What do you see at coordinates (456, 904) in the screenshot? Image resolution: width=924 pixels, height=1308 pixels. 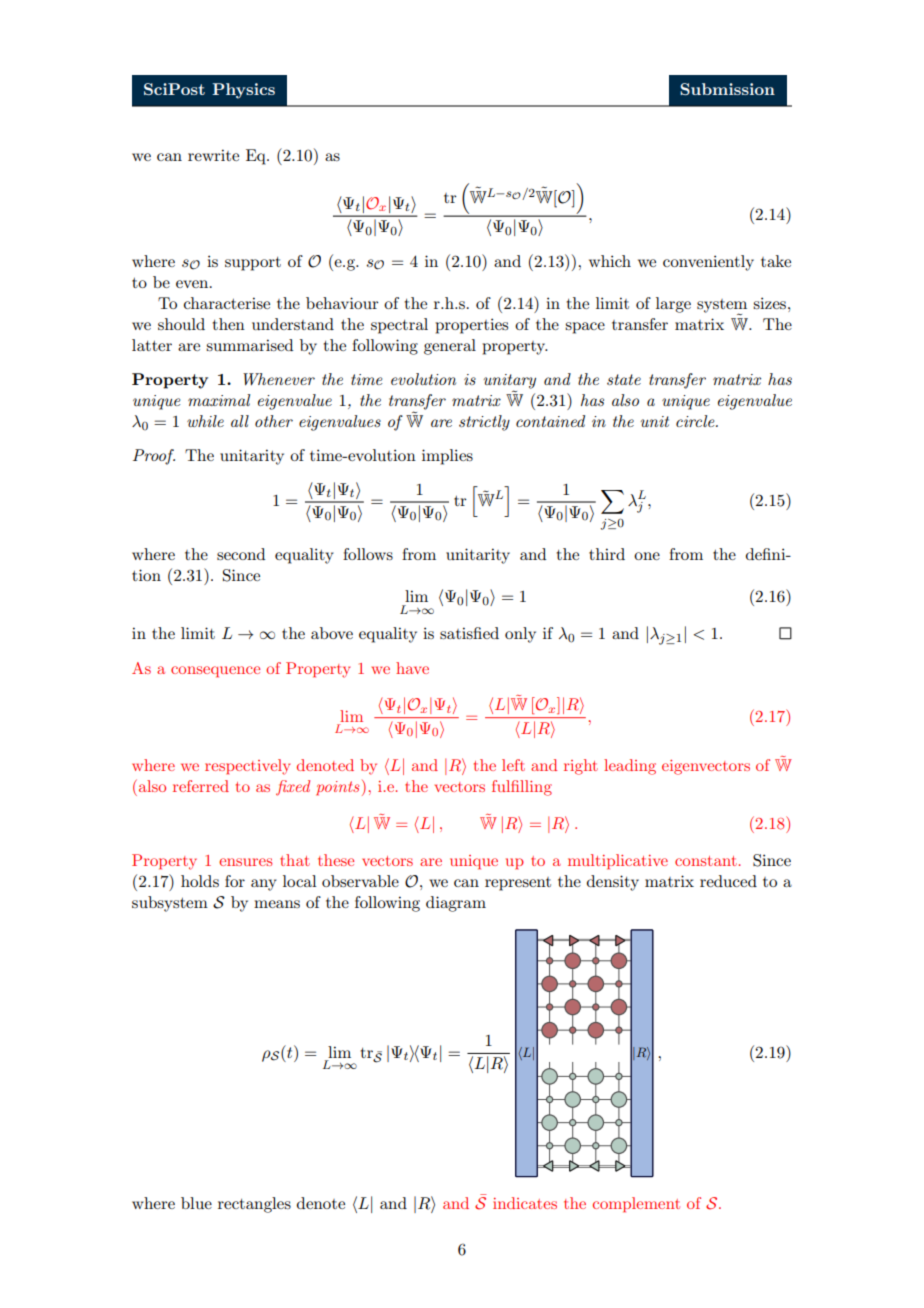 I see `diagram` at bounding box center [456, 904].
